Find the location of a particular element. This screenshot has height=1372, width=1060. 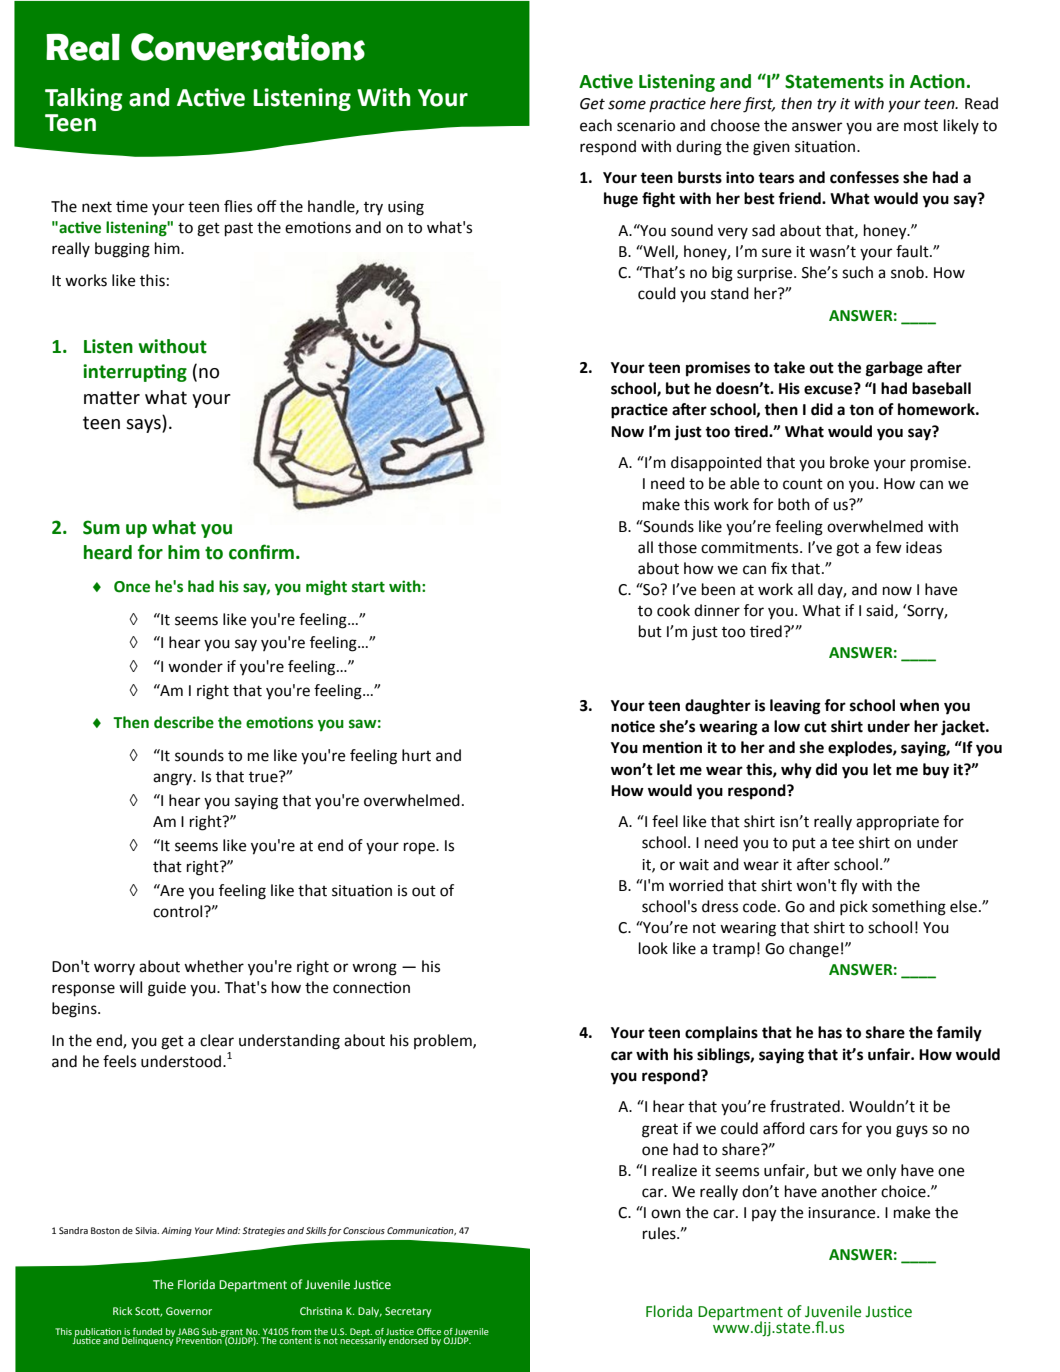

Action is located at coordinates (937, 81).
